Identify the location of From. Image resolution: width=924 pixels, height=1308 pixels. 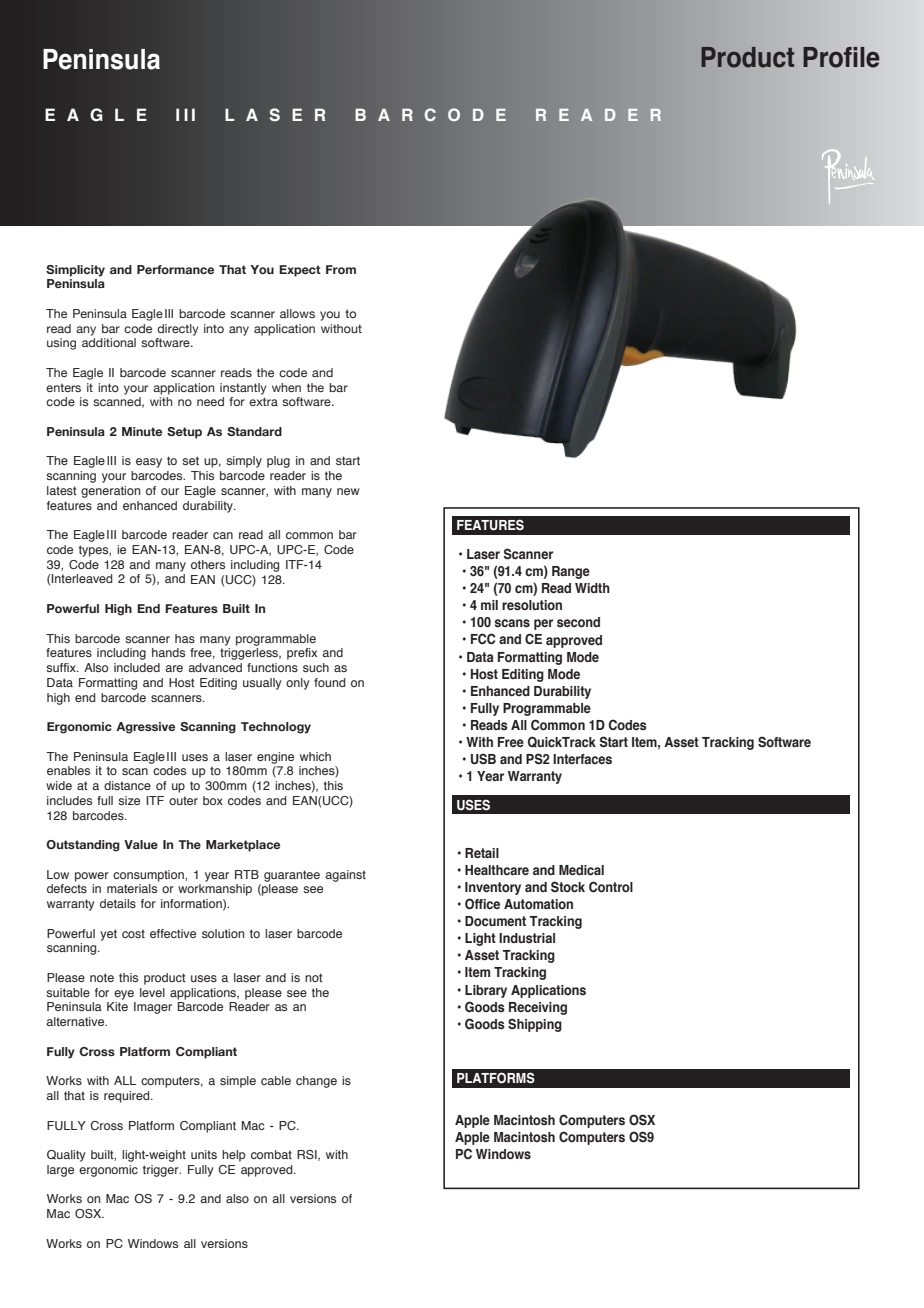
(341, 269).
